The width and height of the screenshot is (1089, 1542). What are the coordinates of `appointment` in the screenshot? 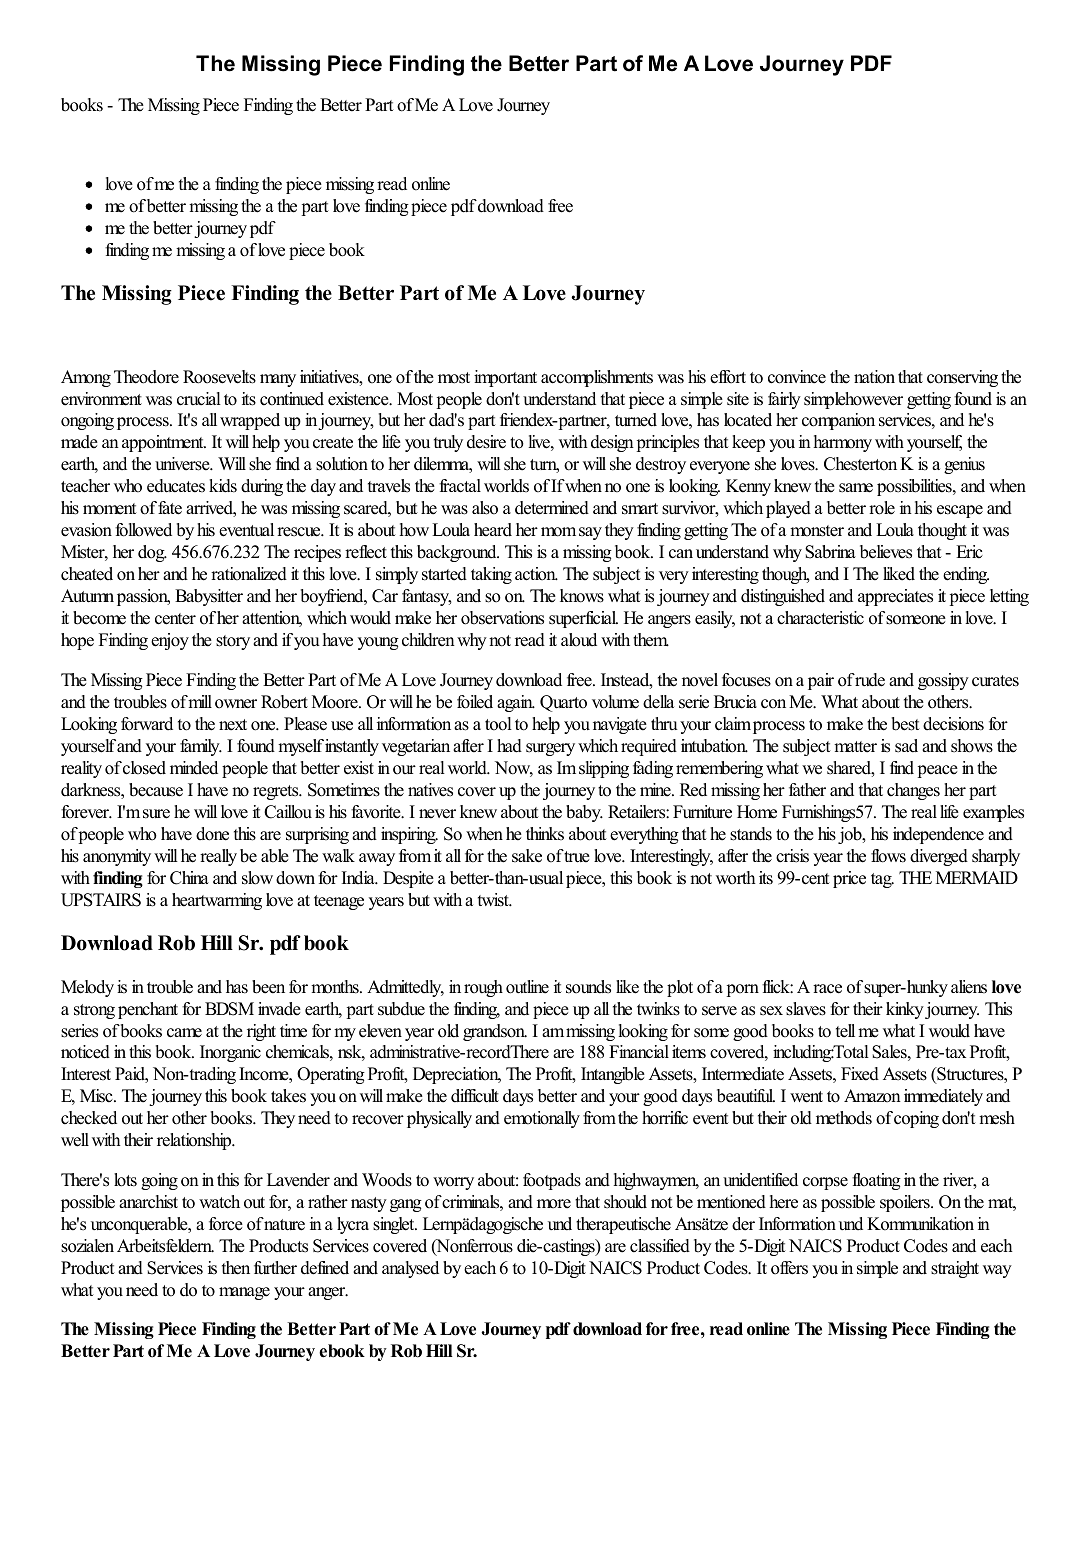 It's located at (164, 443).
